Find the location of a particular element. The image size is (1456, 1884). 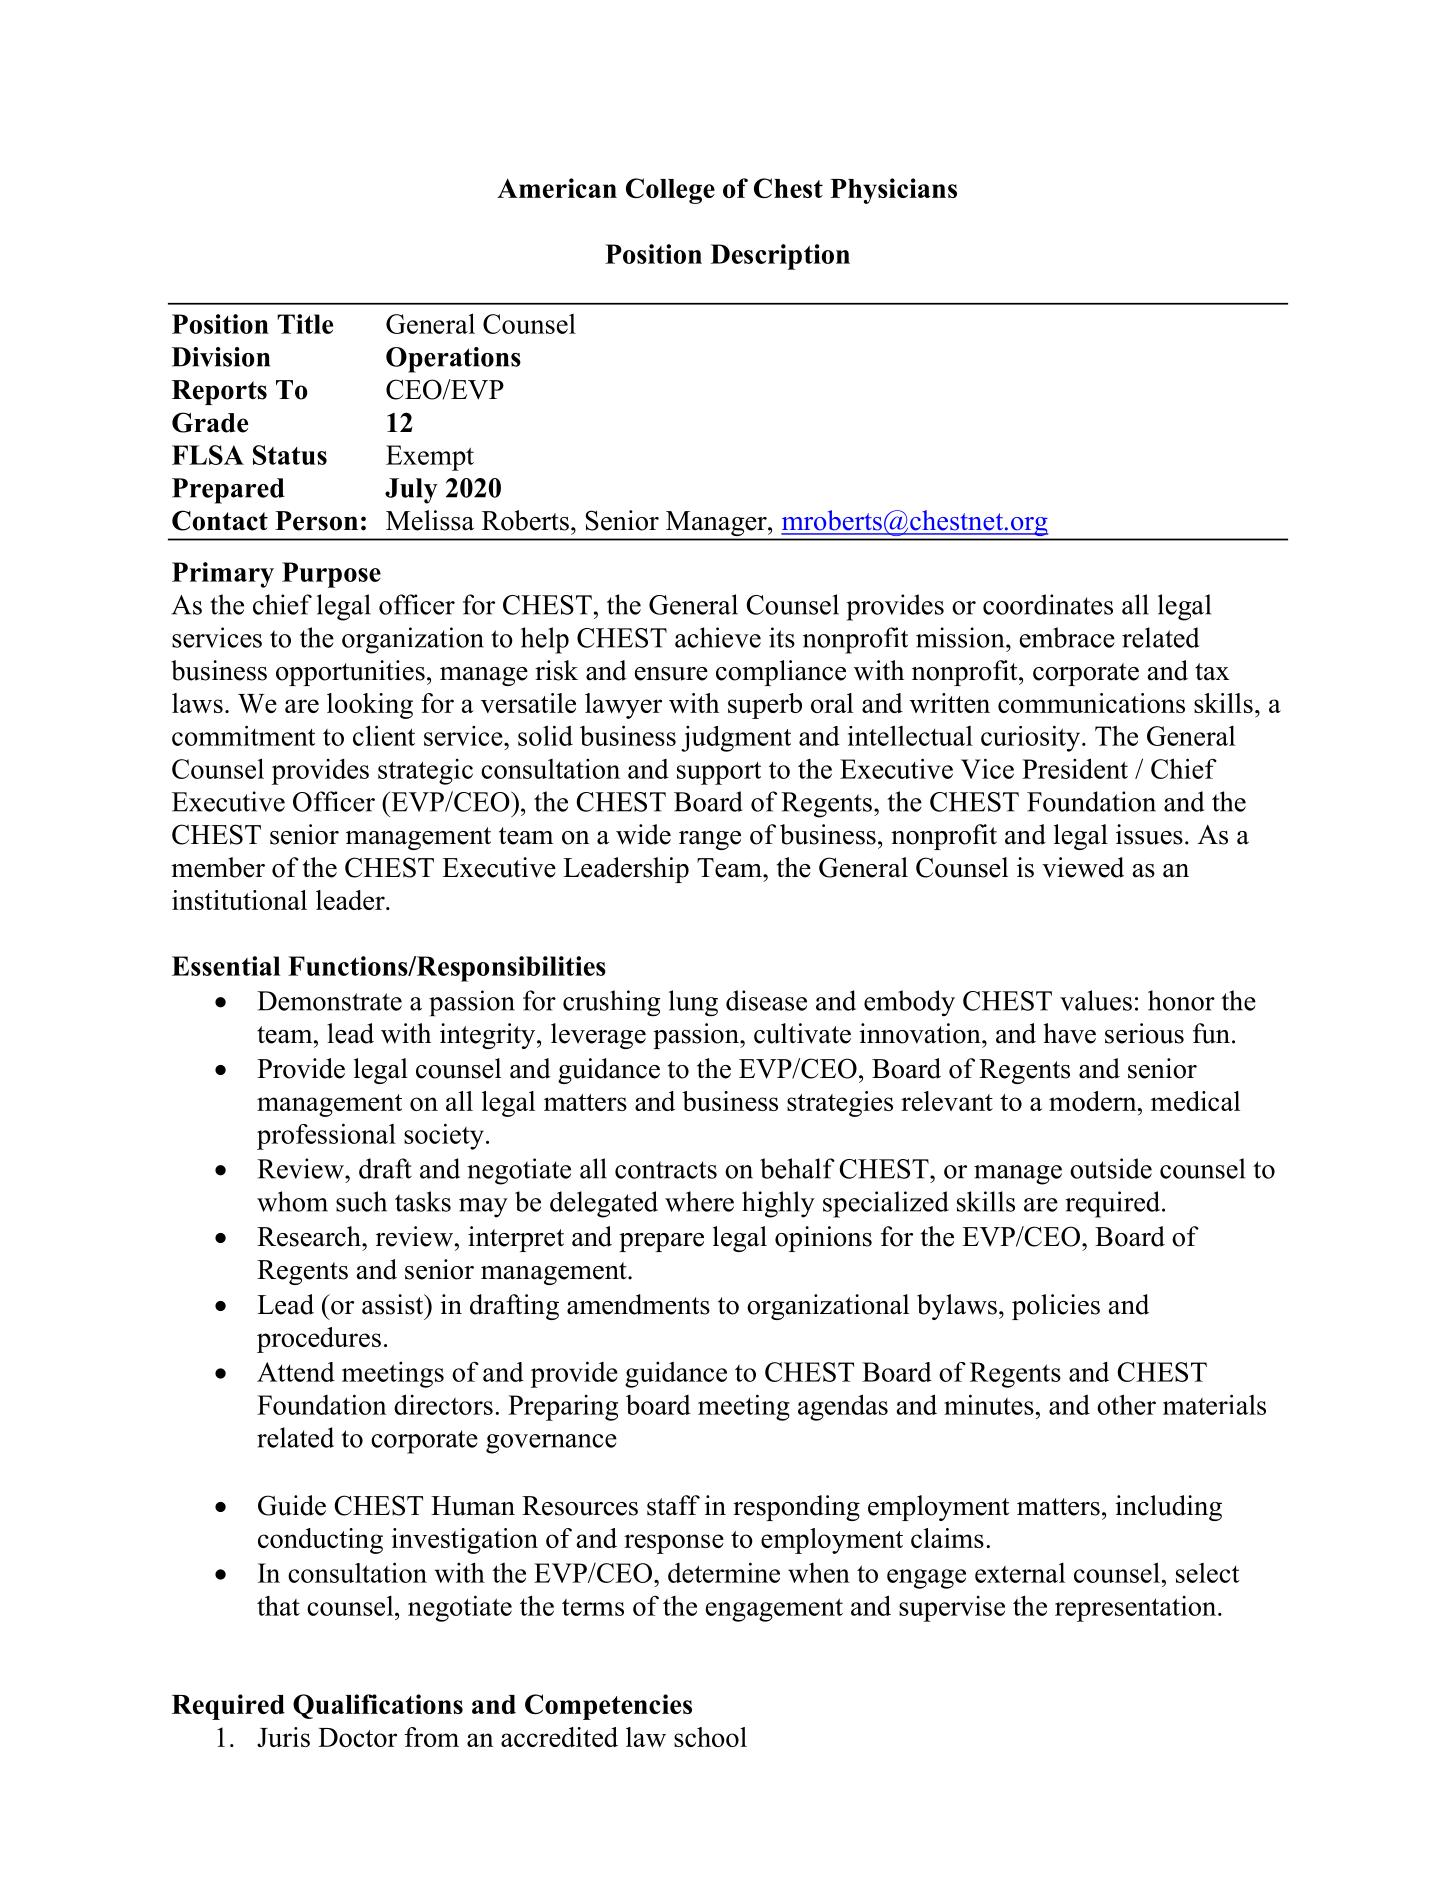

Title is located at coordinates (305, 324).
